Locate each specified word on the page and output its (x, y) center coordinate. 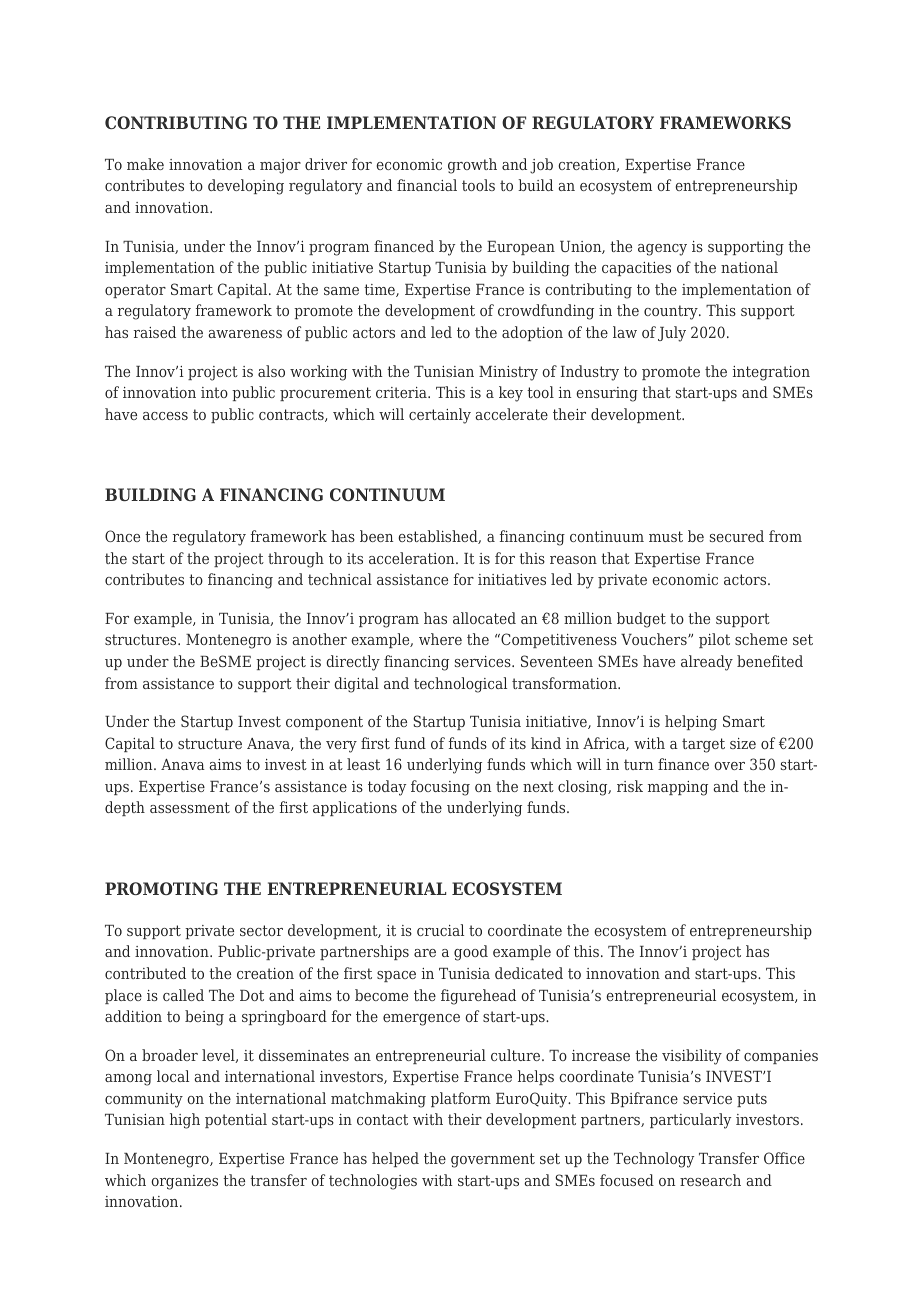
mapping (678, 788)
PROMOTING (161, 888)
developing (246, 187)
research (710, 1180)
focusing (440, 788)
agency (662, 250)
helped (395, 1159)
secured (737, 536)
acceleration (413, 558)
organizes (184, 1182)
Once (122, 536)
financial (427, 185)
